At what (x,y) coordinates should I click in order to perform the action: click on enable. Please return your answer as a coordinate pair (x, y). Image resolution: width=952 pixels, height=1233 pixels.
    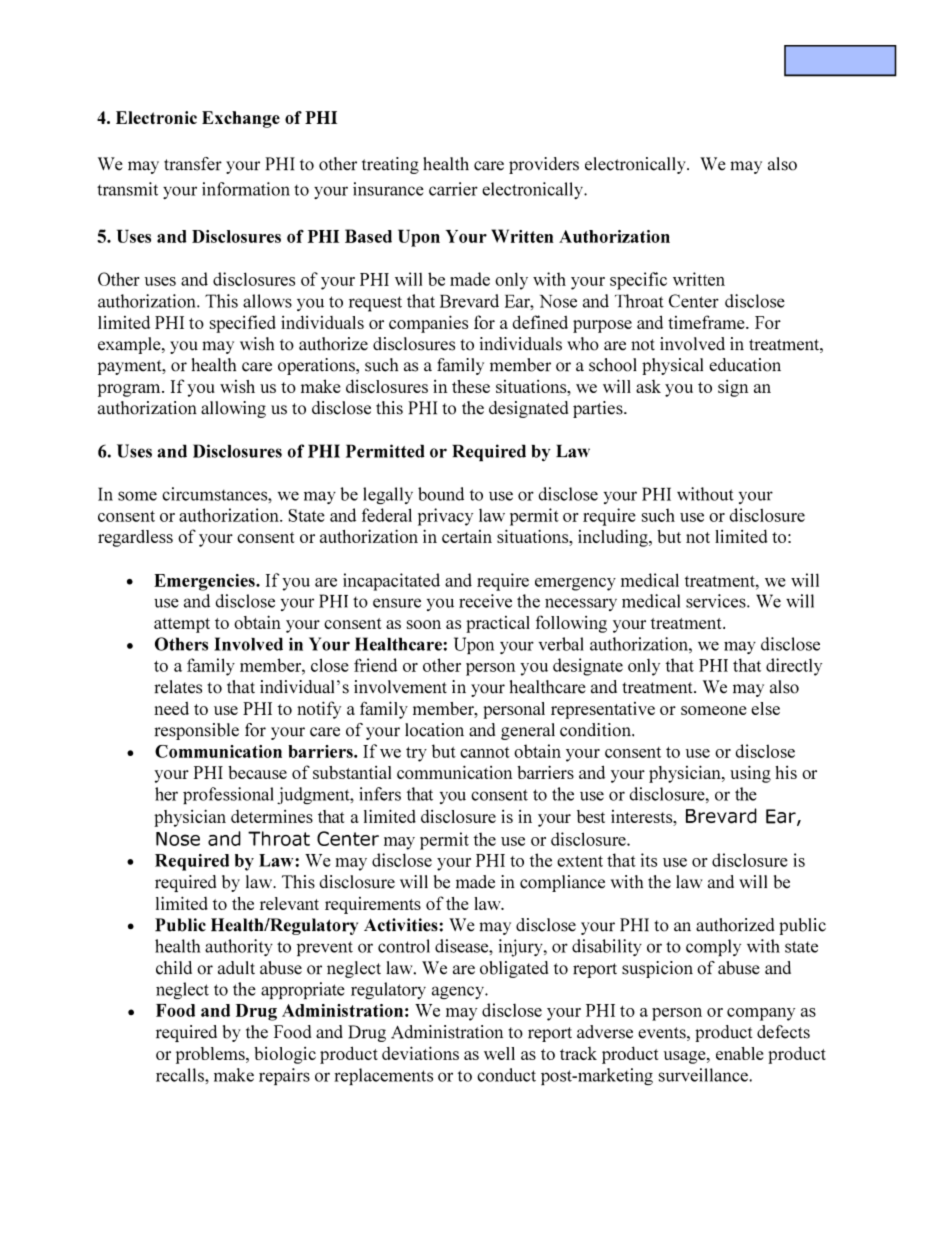
    Looking at the image, I should click on (740, 1053).
